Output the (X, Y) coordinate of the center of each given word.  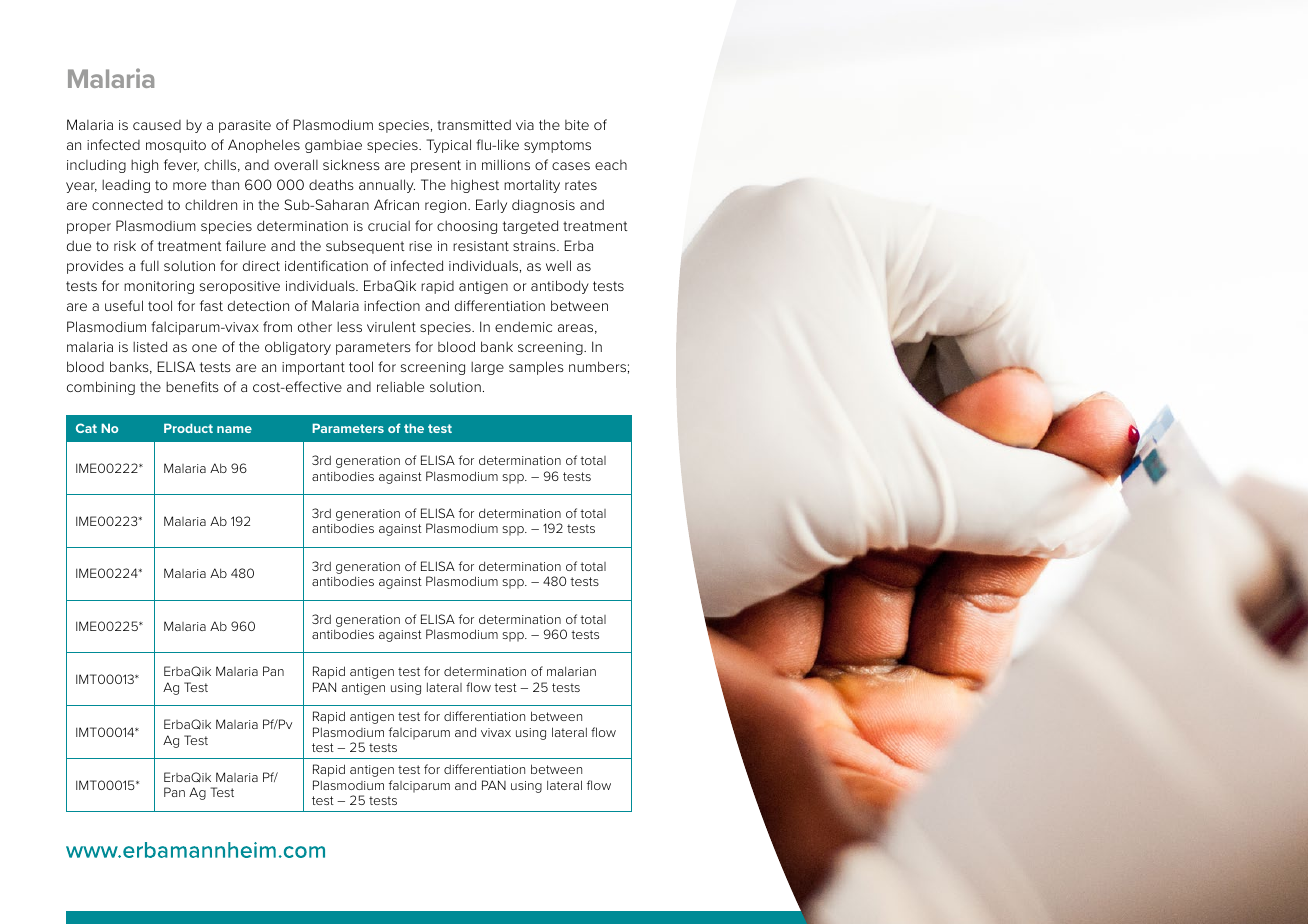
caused (157, 125)
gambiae (333, 146)
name (234, 429)
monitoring (159, 287)
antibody (560, 287)
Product (188, 428)
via (525, 125)
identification (326, 265)
